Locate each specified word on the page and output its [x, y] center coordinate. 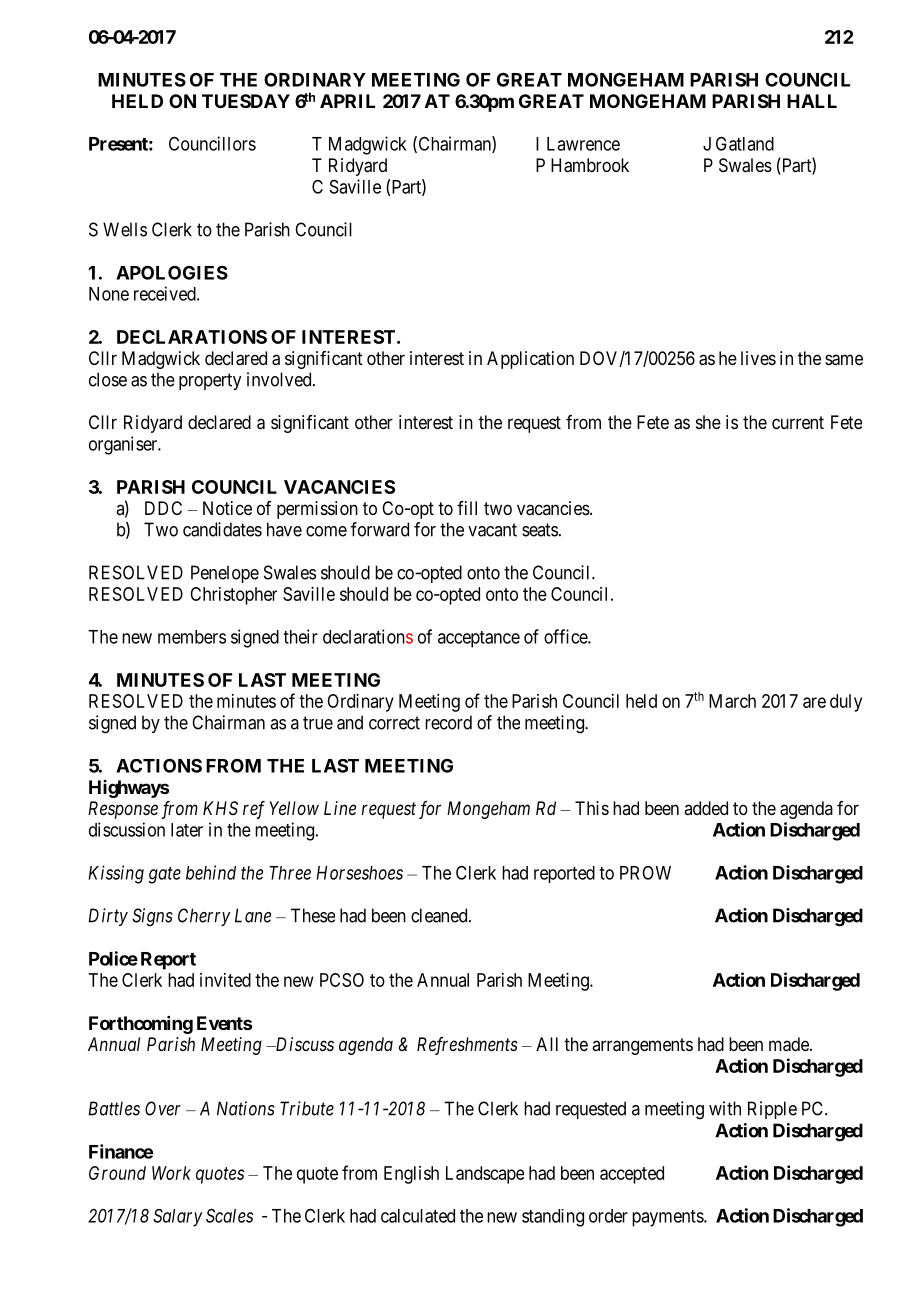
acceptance [479, 639]
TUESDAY [246, 101]
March [732, 701]
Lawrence [583, 144]
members [192, 637]
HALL [812, 101]
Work [171, 1173]
